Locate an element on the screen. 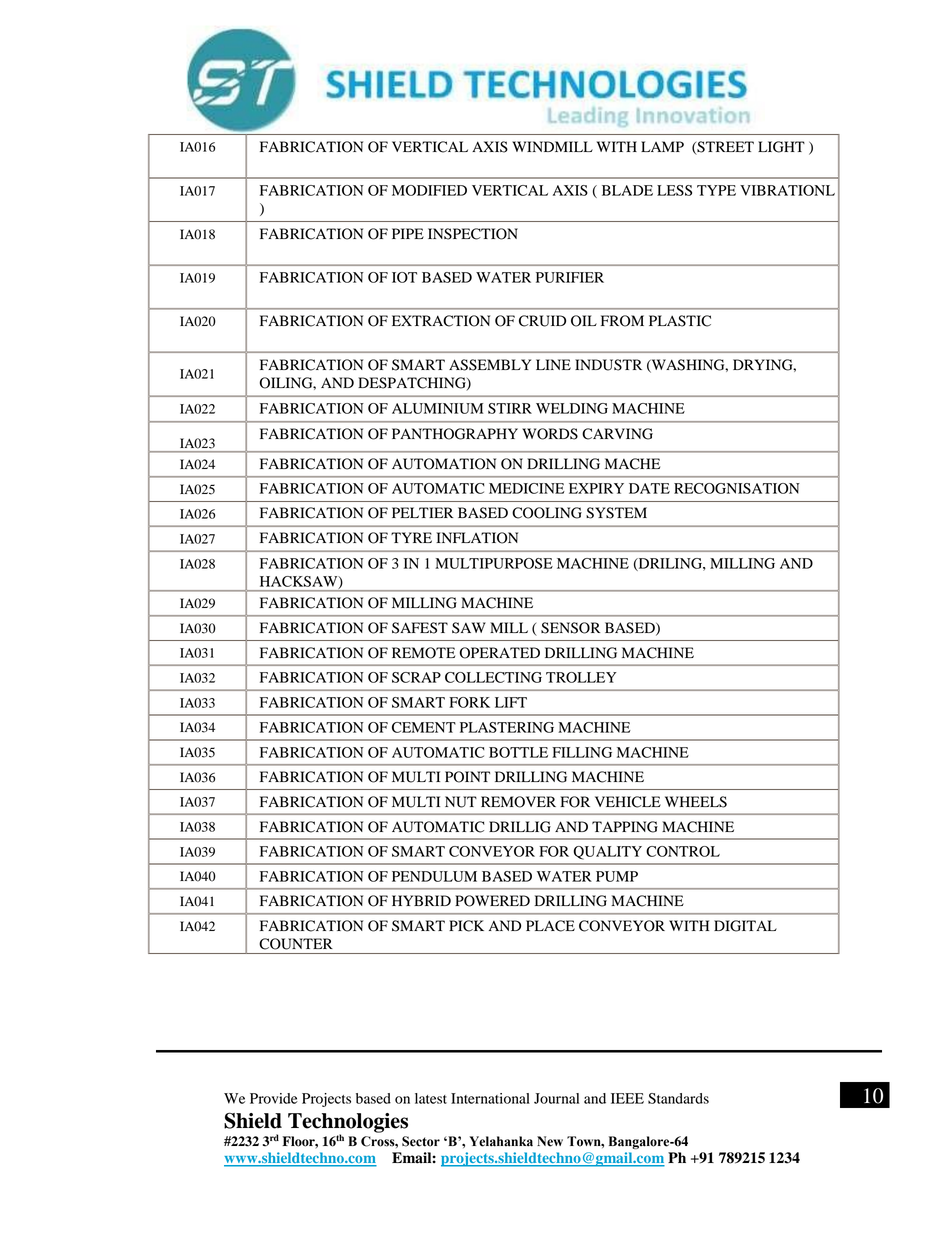 Image resolution: width=952 pixels, height=1233 pixels. Technologies is located at coordinates (348, 1124).
